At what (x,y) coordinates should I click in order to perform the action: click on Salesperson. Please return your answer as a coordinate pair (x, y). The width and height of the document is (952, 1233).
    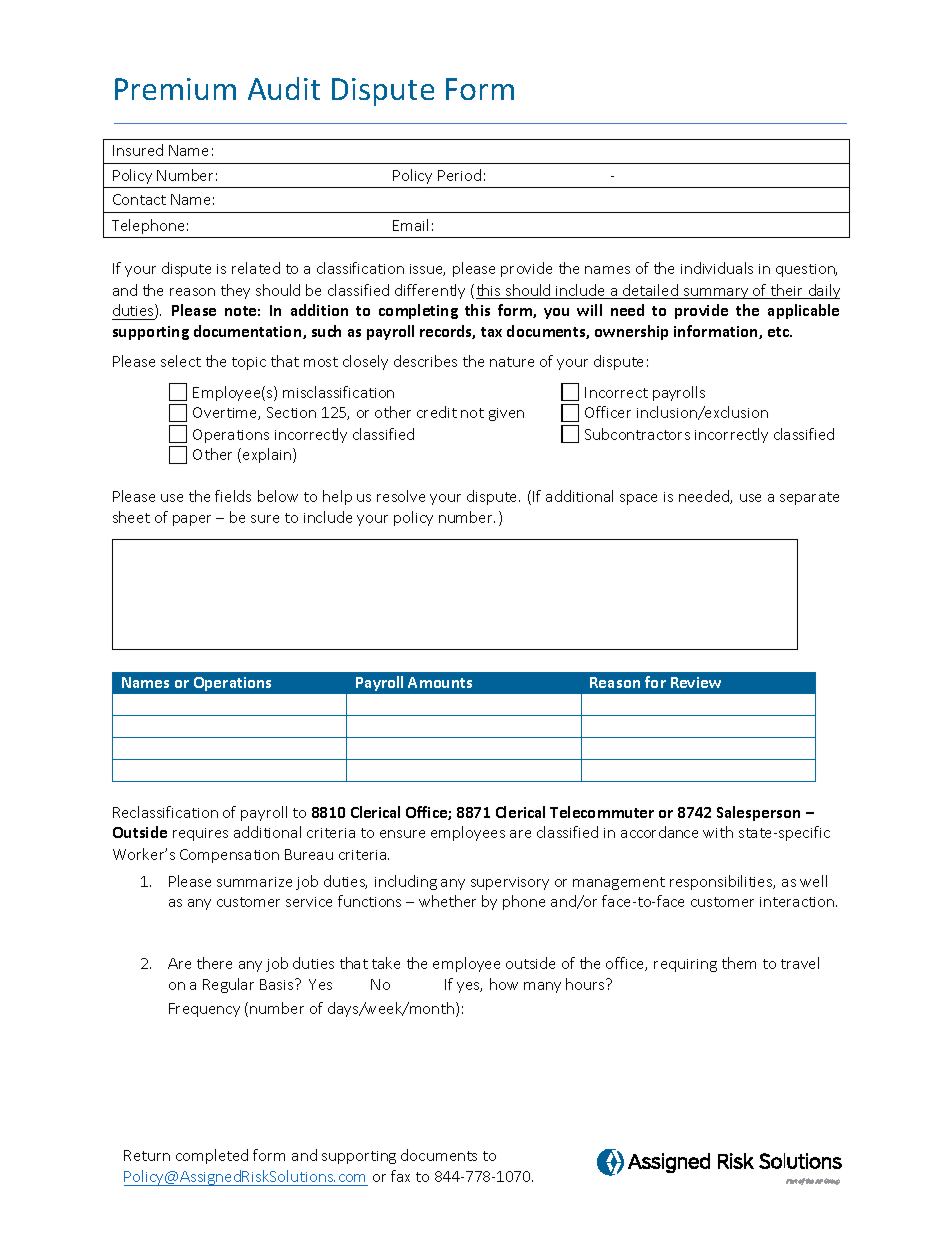
    Looking at the image, I should click on (758, 813).
